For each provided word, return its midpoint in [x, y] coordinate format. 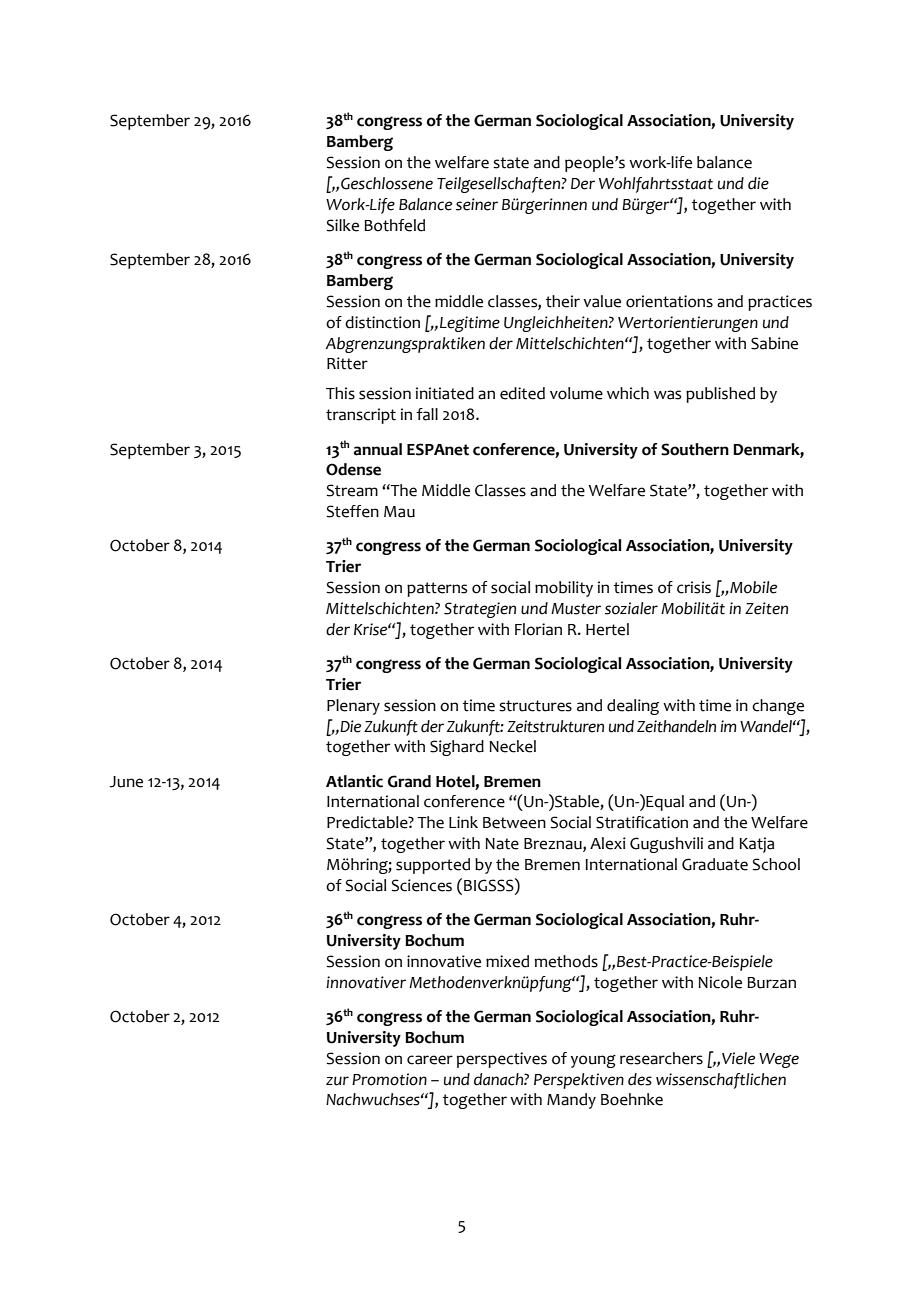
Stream [352, 490]
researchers [661, 1058]
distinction [382, 322]
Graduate [715, 864]
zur [337, 1081]
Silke [343, 225]
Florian [538, 629]
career [430, 1060]
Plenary [353, 707]
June [126, 782]
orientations [669, 301]
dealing [633, 707]
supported [433, 866]
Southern [695, 449]
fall [427, 414]
